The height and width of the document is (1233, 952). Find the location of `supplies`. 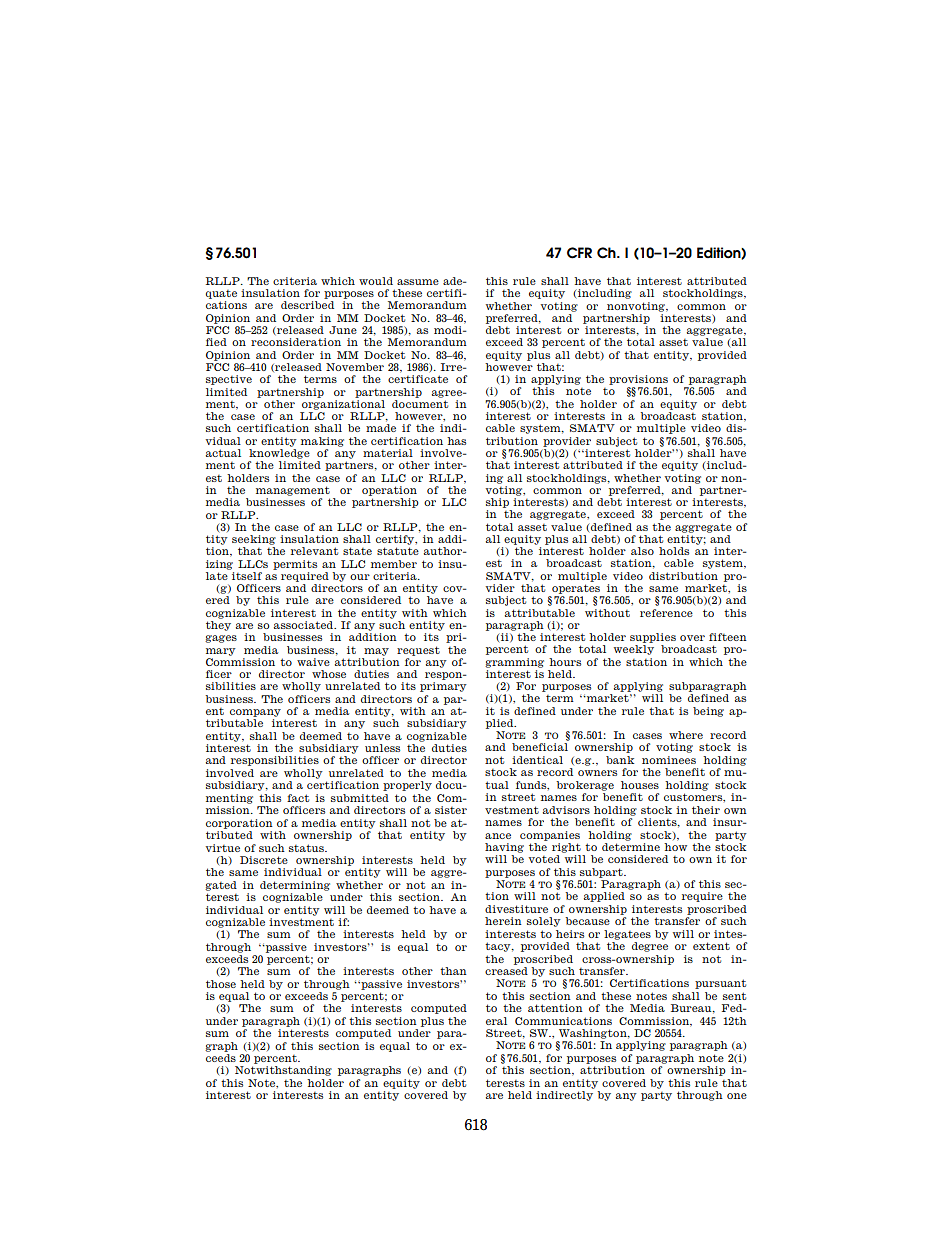

supplies is located at coordinates (653, 638).
